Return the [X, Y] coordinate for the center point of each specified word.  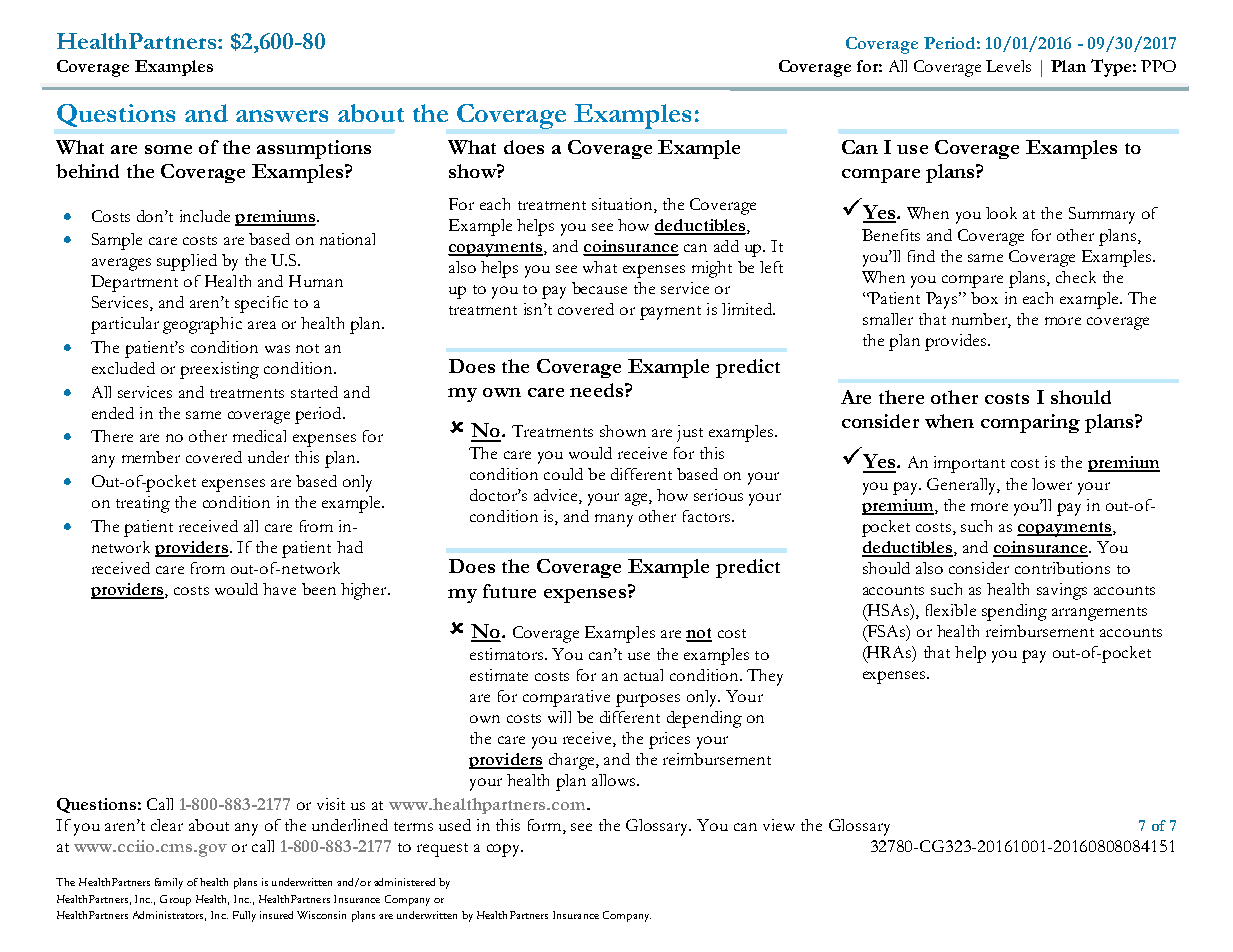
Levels [1008, 66]
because [599, 288]
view [779, 825]
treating [143, 504]
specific [261, 304]
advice [557, 496]
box [984, 298]
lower [1052, 484]
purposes [648, 700]
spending [1014, 612]
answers [282, 116]
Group [175, 900]
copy [505, 850]
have [279, 589]
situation [623, 204]
